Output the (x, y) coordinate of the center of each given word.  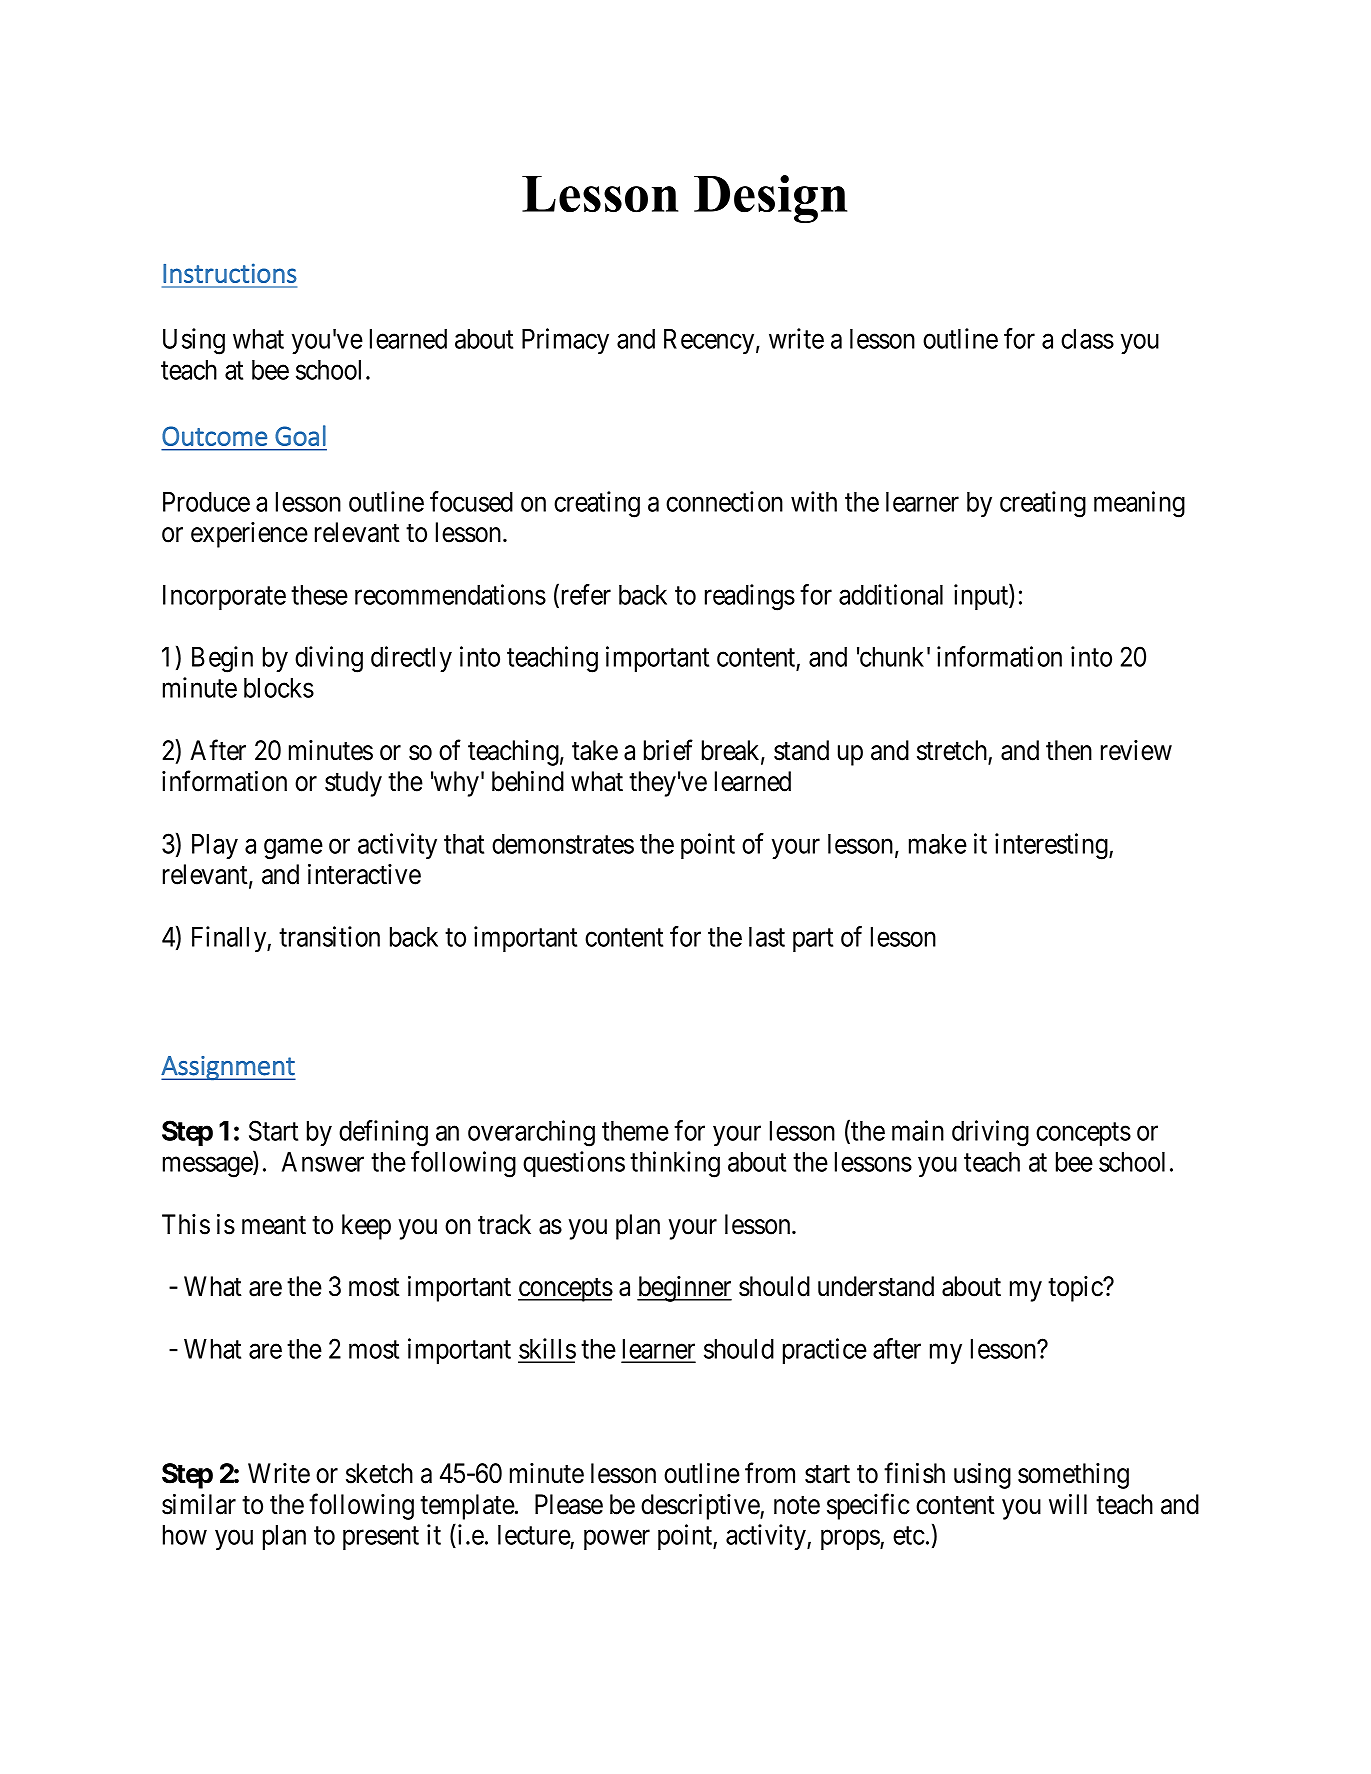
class (1087, 339)
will (1068, 1504)
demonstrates (563, 844)
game (293, 849)
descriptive (701, 1507)
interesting (1052, 846)
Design (770, 199)
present (381, 1538)
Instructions (230, 273)
